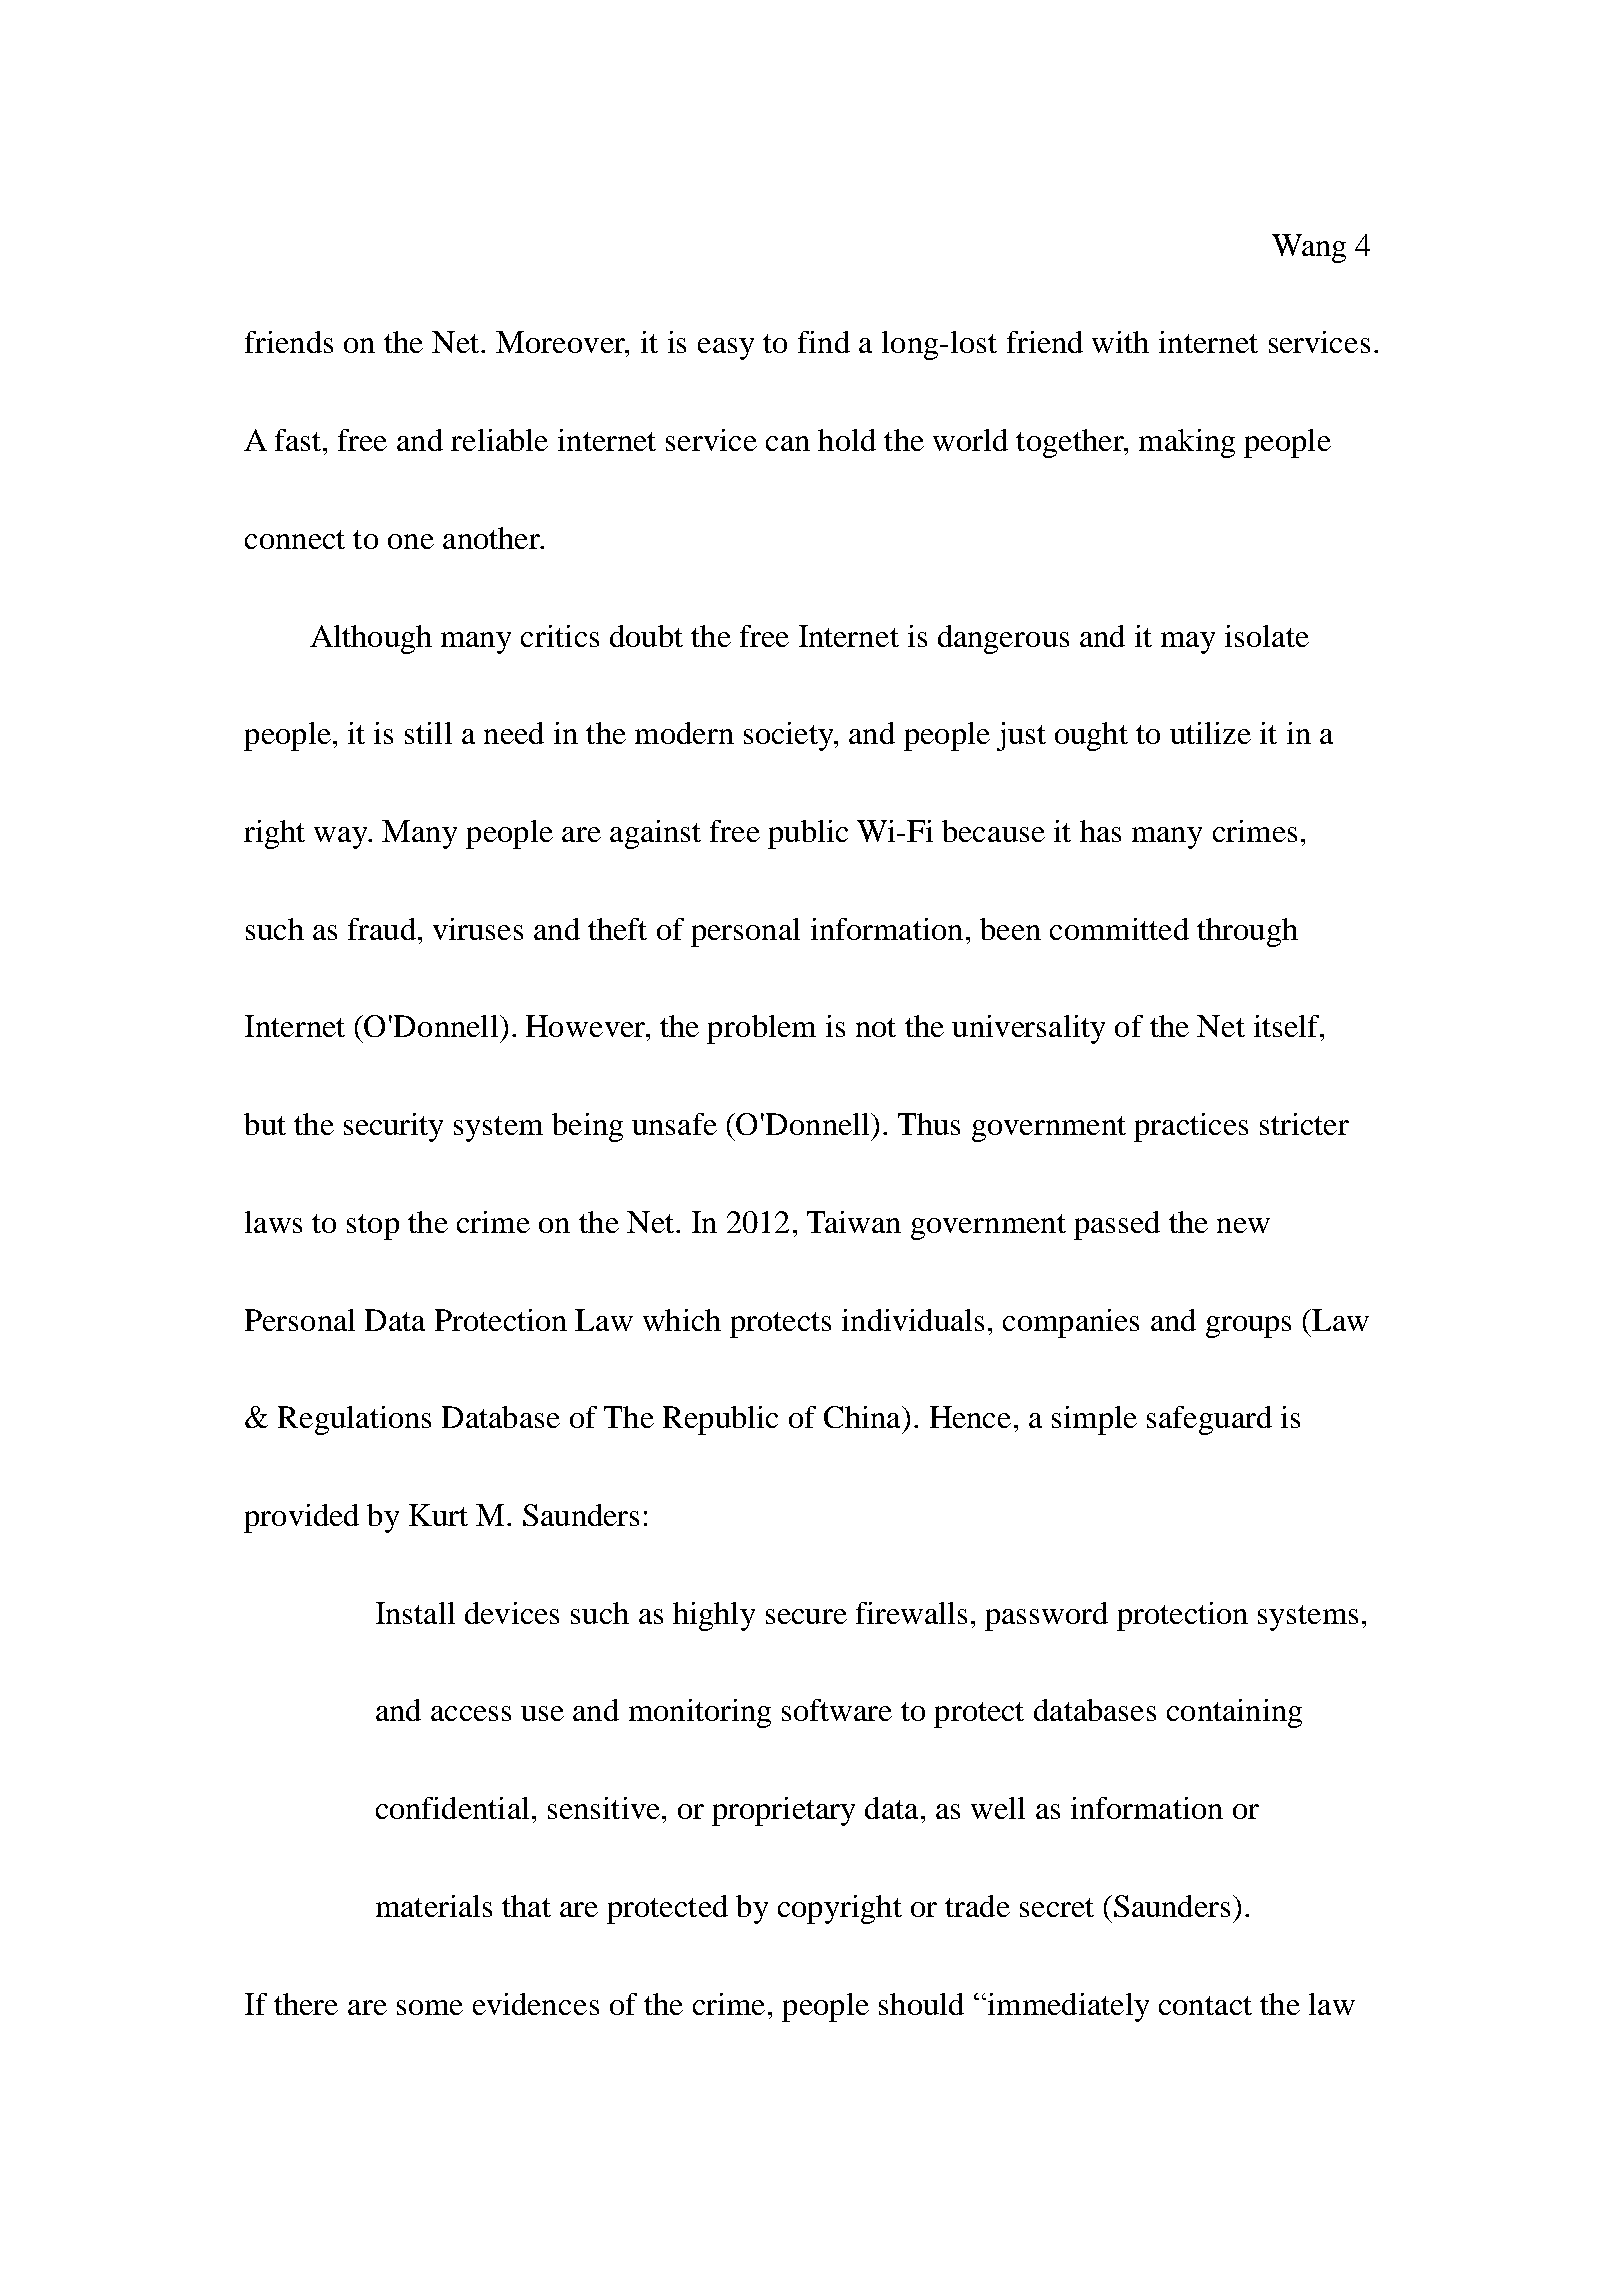 The height and width of the screenshot is (2285, 1616). I want to click on contact, so click(1205, 2005).
